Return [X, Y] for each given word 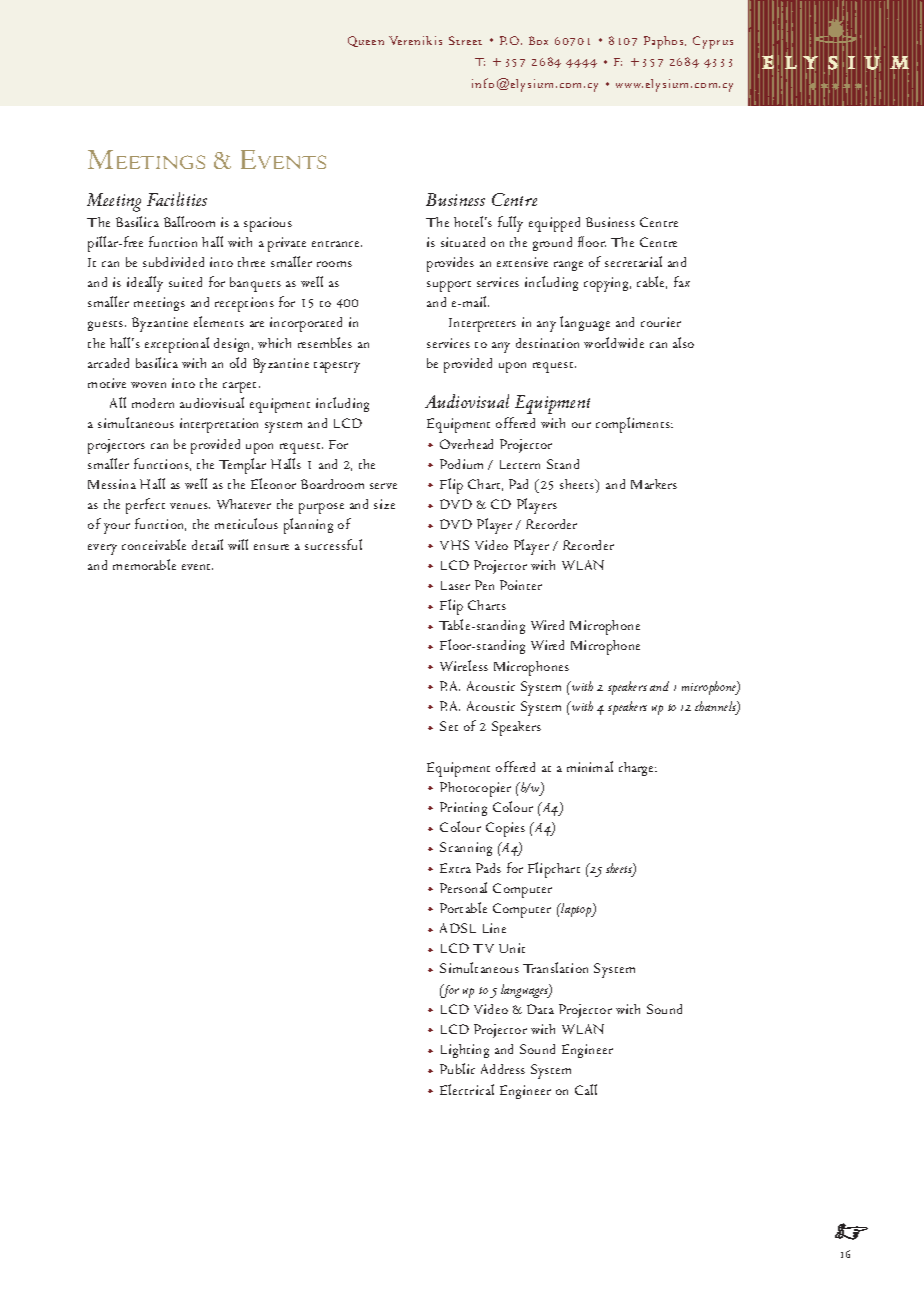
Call [586, 1089]
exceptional [177, 345]
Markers [654, 484]
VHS [454, 545]
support [449, 286]
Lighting [465, 1051]
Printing [463, 809]
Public [457, 1068]
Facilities [177, 199]
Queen [366, 41]
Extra [455, 868]
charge [638, 769]
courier [661, 322]
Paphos [665, 42]
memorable [144, 564]
